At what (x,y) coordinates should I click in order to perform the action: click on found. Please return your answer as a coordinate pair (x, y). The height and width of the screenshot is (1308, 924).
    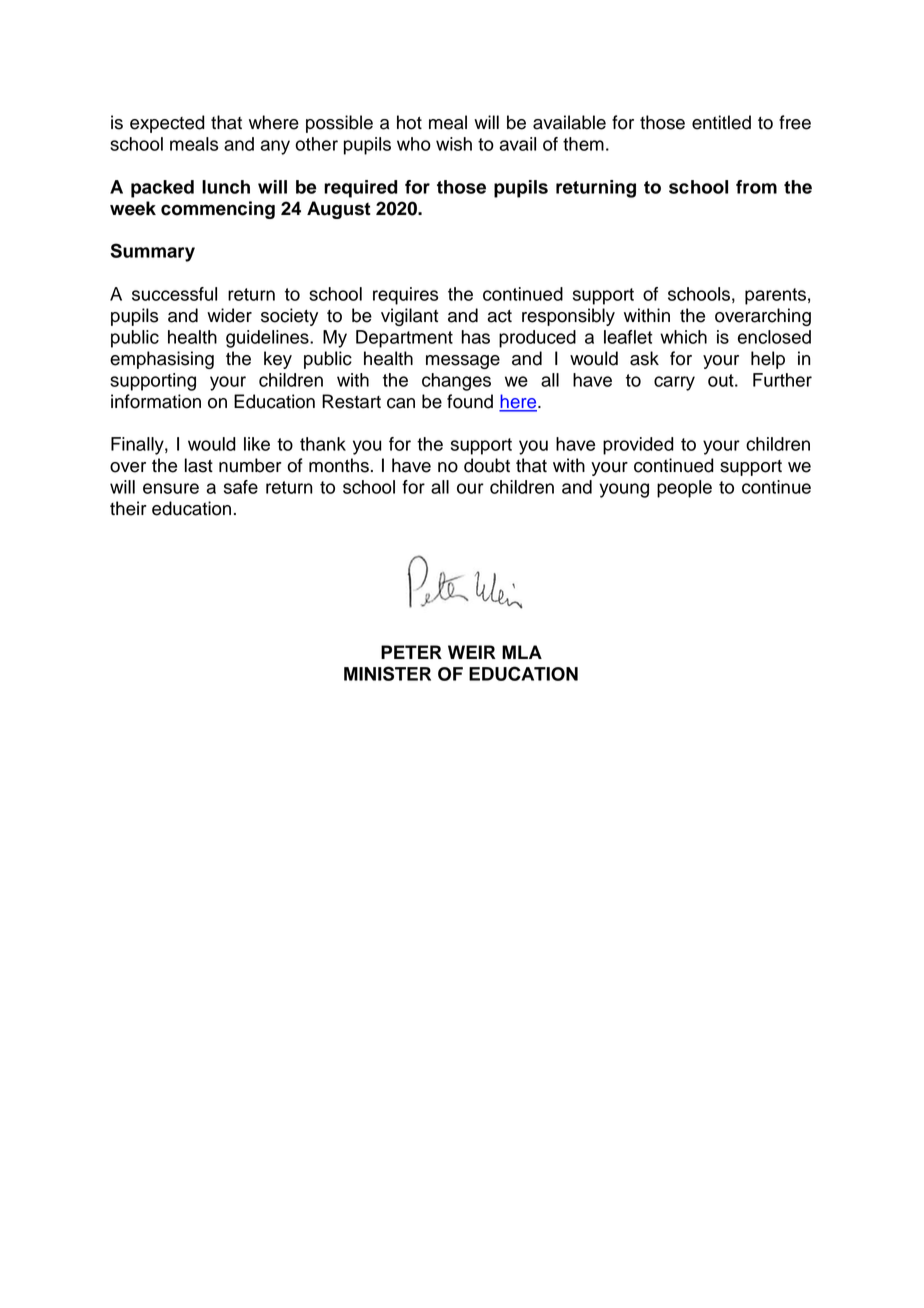
    Looking at the image, I should click on (470, 401).
